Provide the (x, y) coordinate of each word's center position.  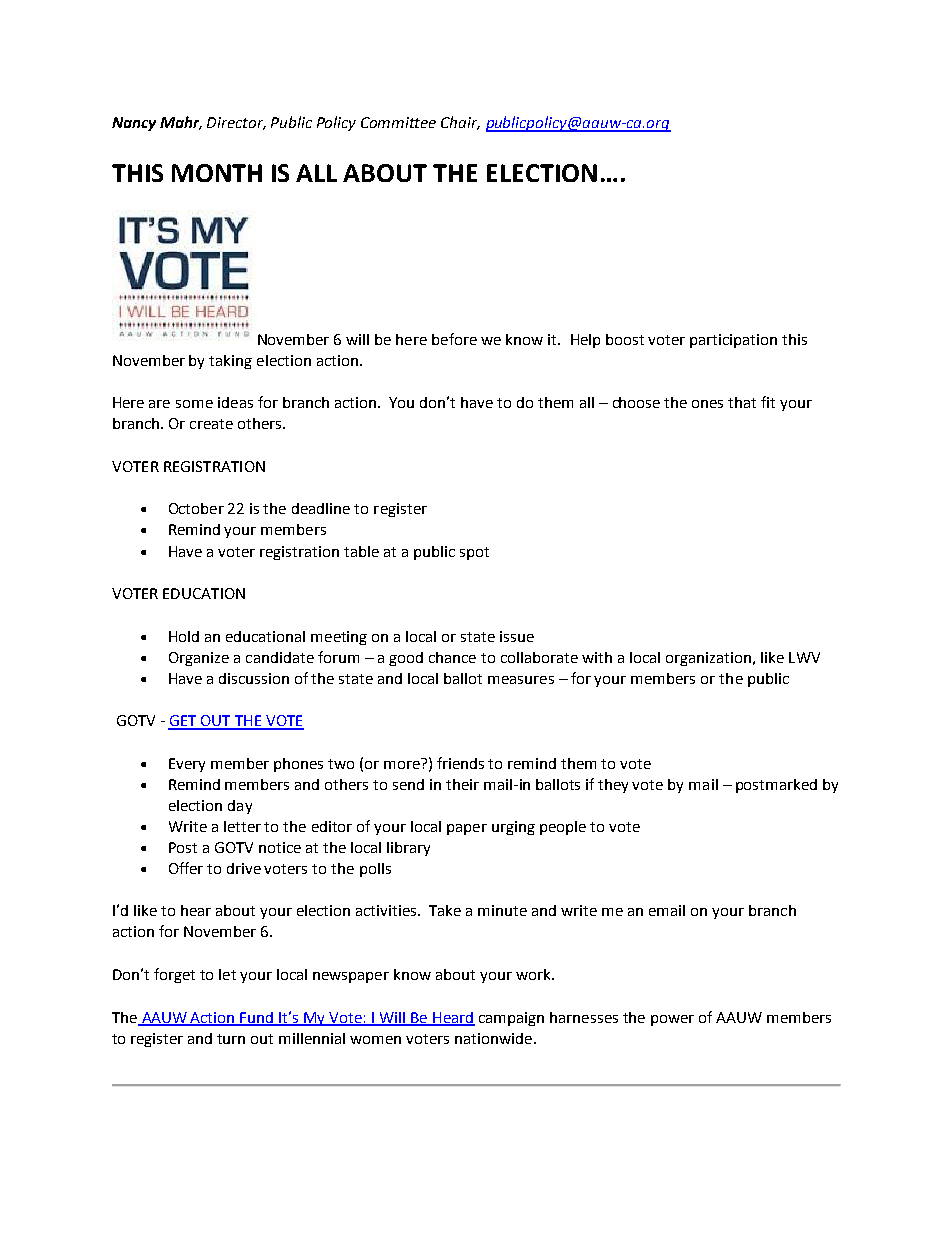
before (454, 339)
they (613, 786)
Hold (184, 636)
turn (231, 1039)
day (240, 807)
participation (733, 341)
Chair (460, 123)
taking (230, 362)
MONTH (217, 173)
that (742, 402)
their (462, 784)
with (597, 657)
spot (474, 553)
